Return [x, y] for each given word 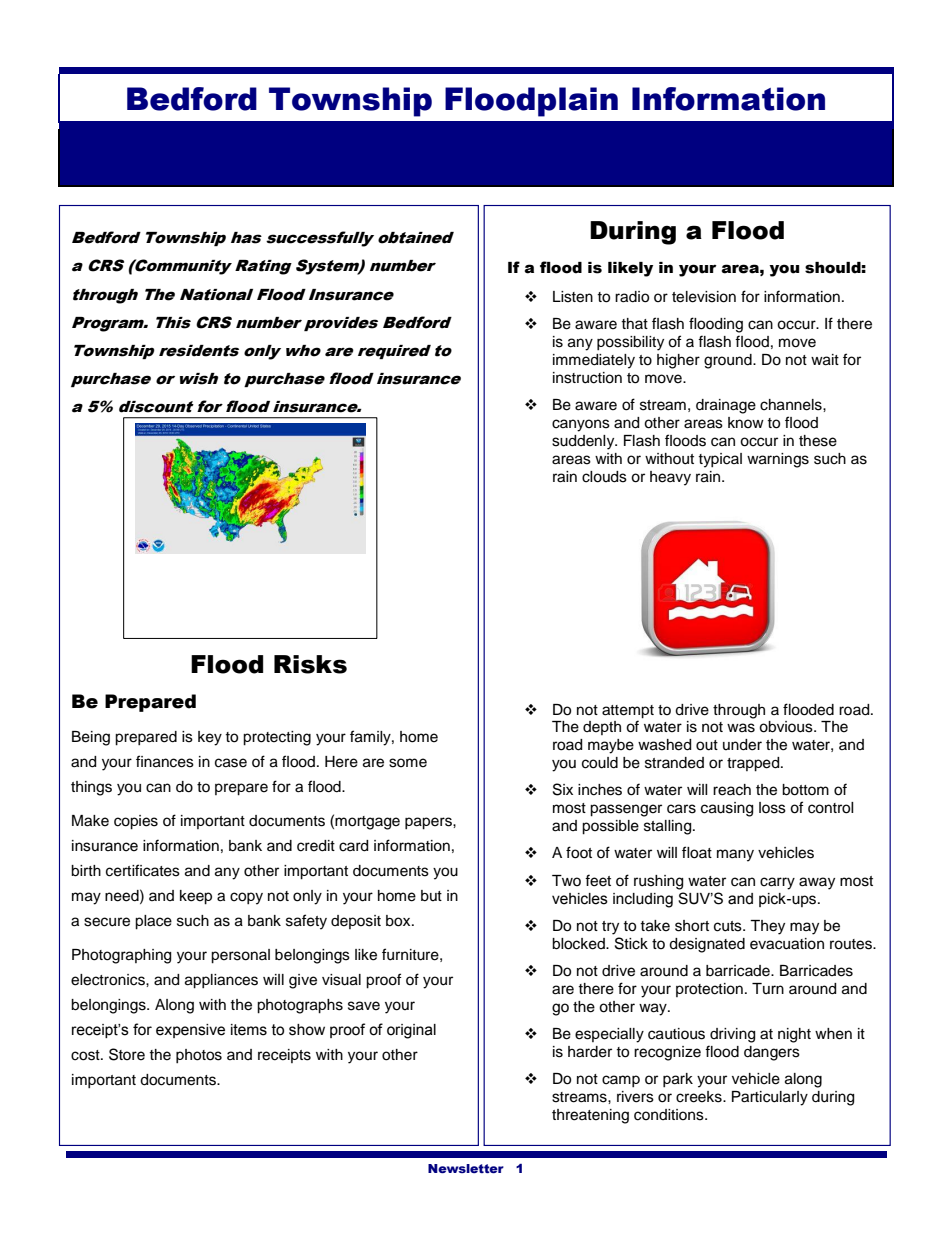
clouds [604, 477]
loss [772, 808]
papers [429, 823]
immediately [594, 361]
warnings [778, 460]
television [704, 297]
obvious [787, 727]
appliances [221, 981]
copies [136, 822]
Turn [768, 988]
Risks [310, 664]
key [210, 738]
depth [602, 728]
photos [199, 1056]
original [411, 1031]
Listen [573, 297]
